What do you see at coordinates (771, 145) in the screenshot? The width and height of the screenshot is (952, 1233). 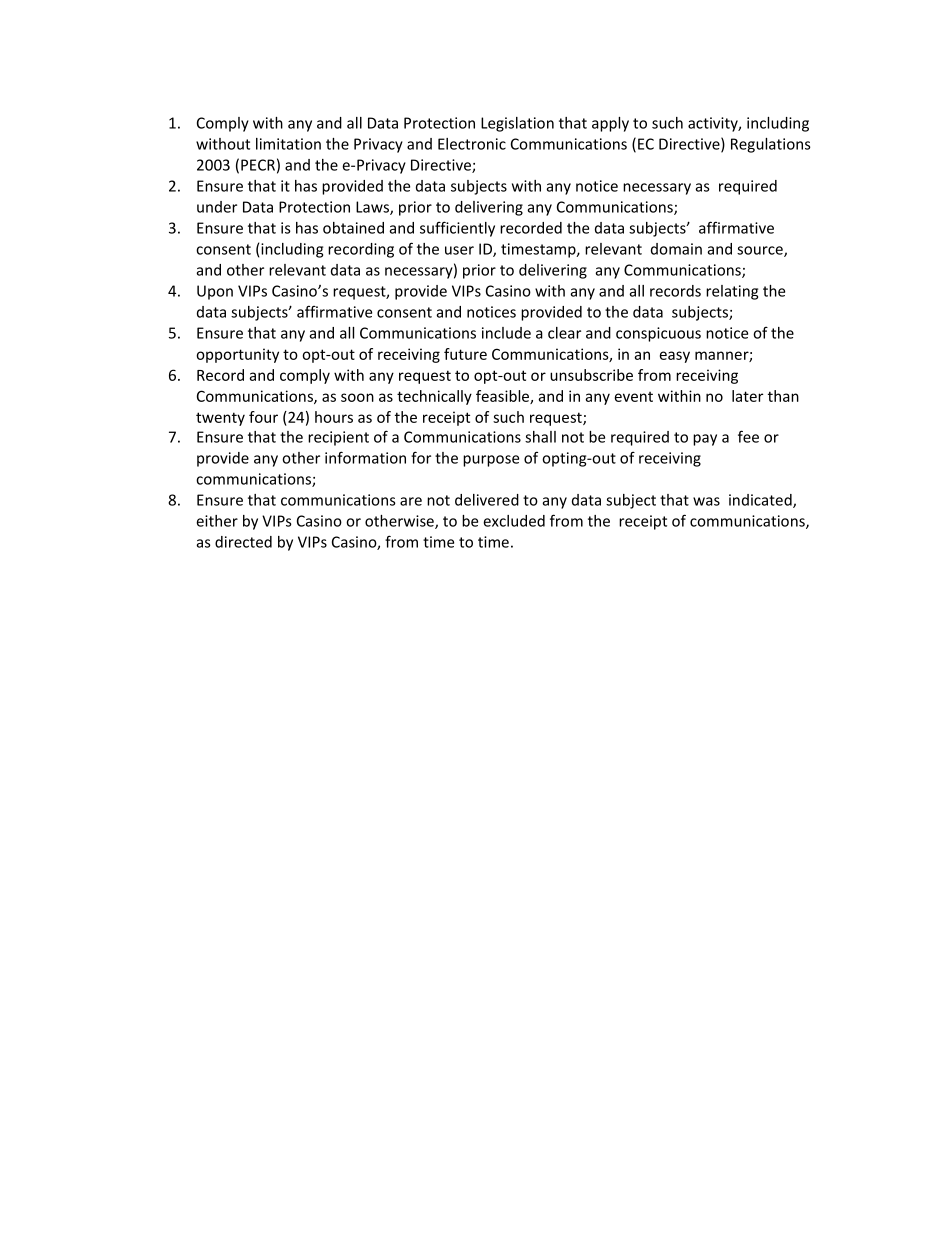 I see `Regulations` at bounding box center [771, 145].
